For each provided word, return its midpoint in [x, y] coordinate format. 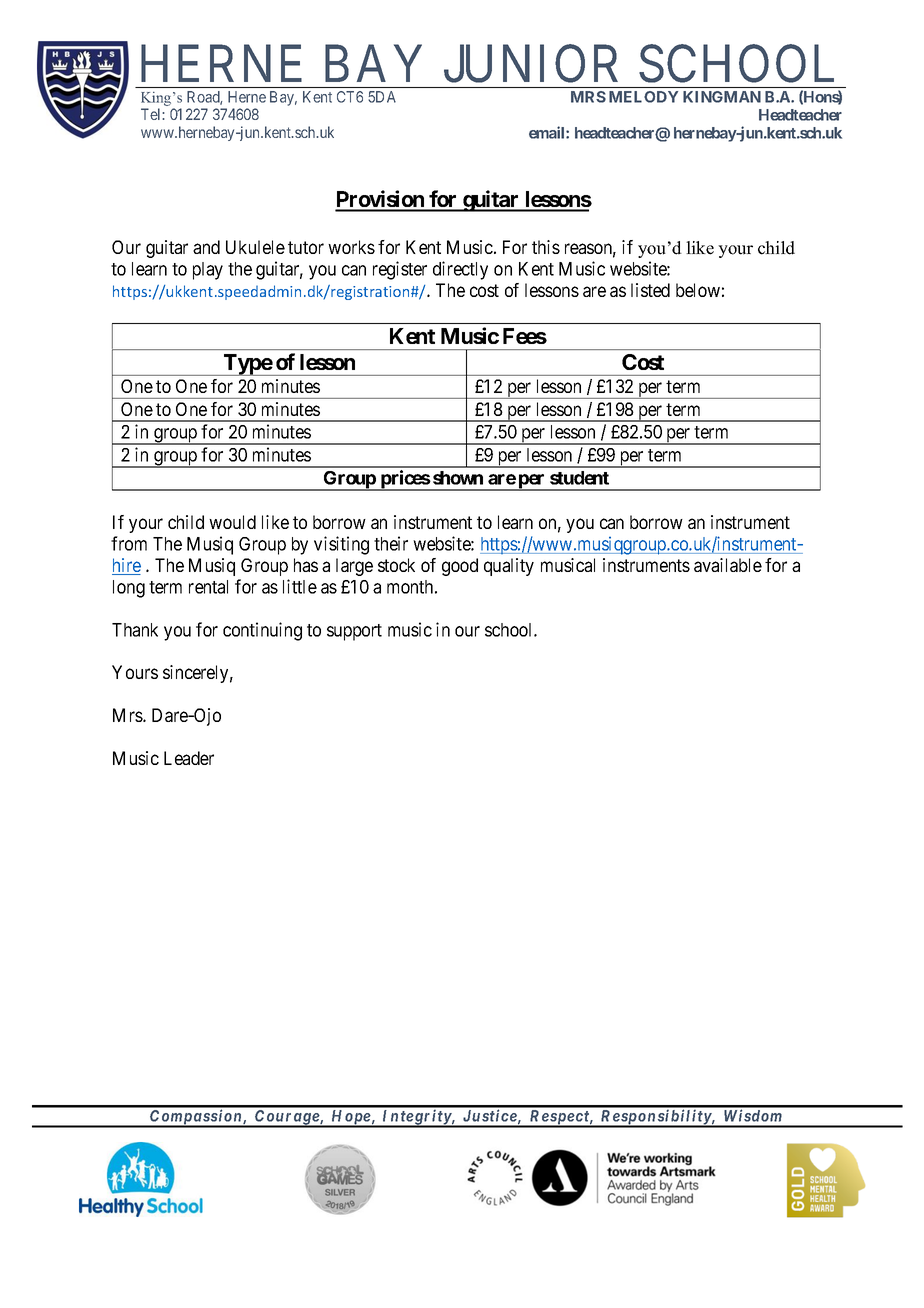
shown [458, 478]
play [208, 271]
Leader [189, 758]
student [579, 478]
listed [650, 290]
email [548, 132]
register [400, 270]
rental [208, 587]
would [232, 522]
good [460, 567]
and [206, 247]
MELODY [643, 97]
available [728, 565]
